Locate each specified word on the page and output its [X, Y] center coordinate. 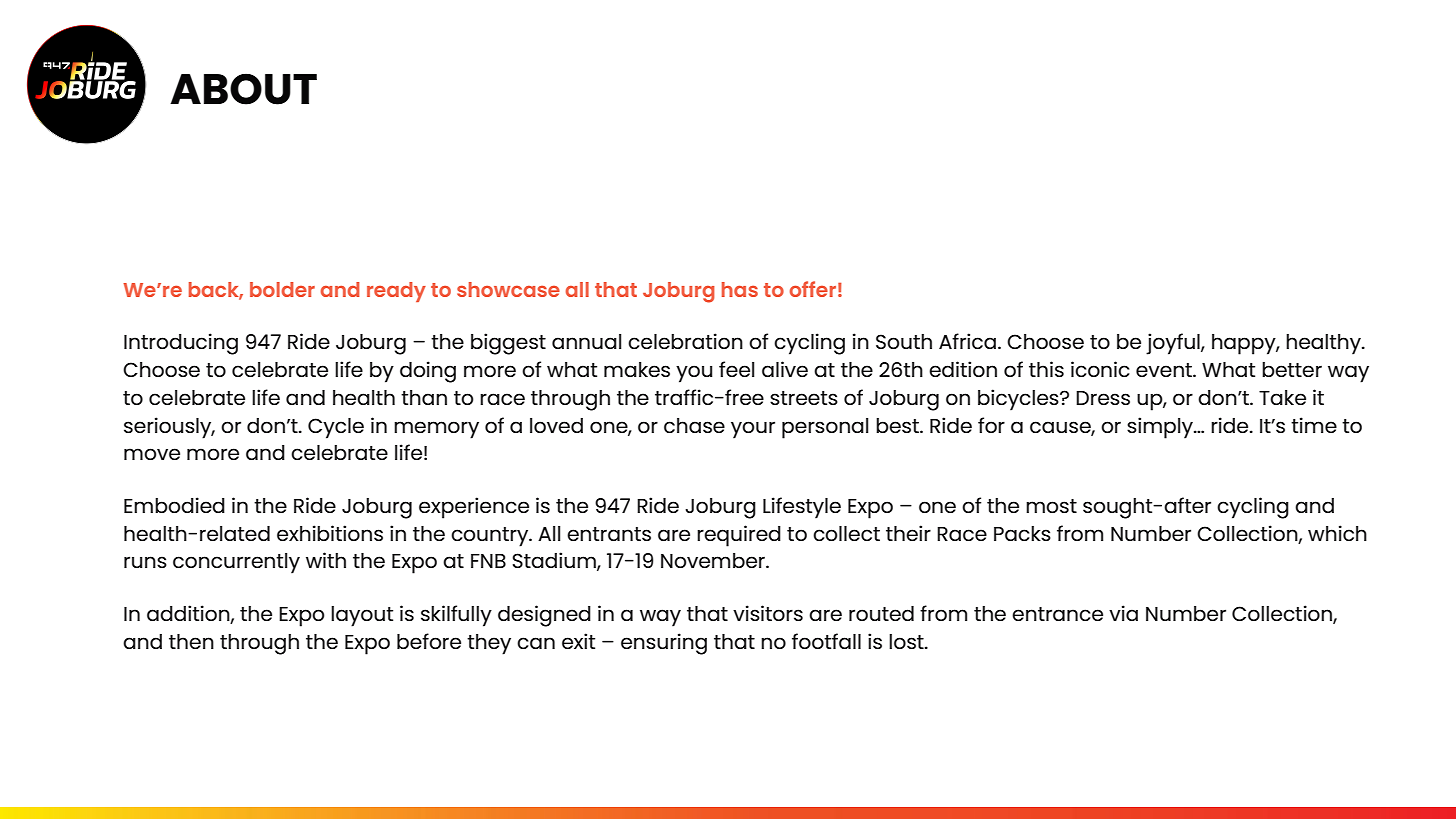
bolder [282, 289]
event [1165, 370]
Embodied [174, 505]
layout [362, 616]
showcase [508, 289]
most [1051, 506]
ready [396, 292]
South [904, 341]
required [739, 536]
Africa [967, 341]
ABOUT [243, 89]
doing [428, 372]
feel [736, 369]
